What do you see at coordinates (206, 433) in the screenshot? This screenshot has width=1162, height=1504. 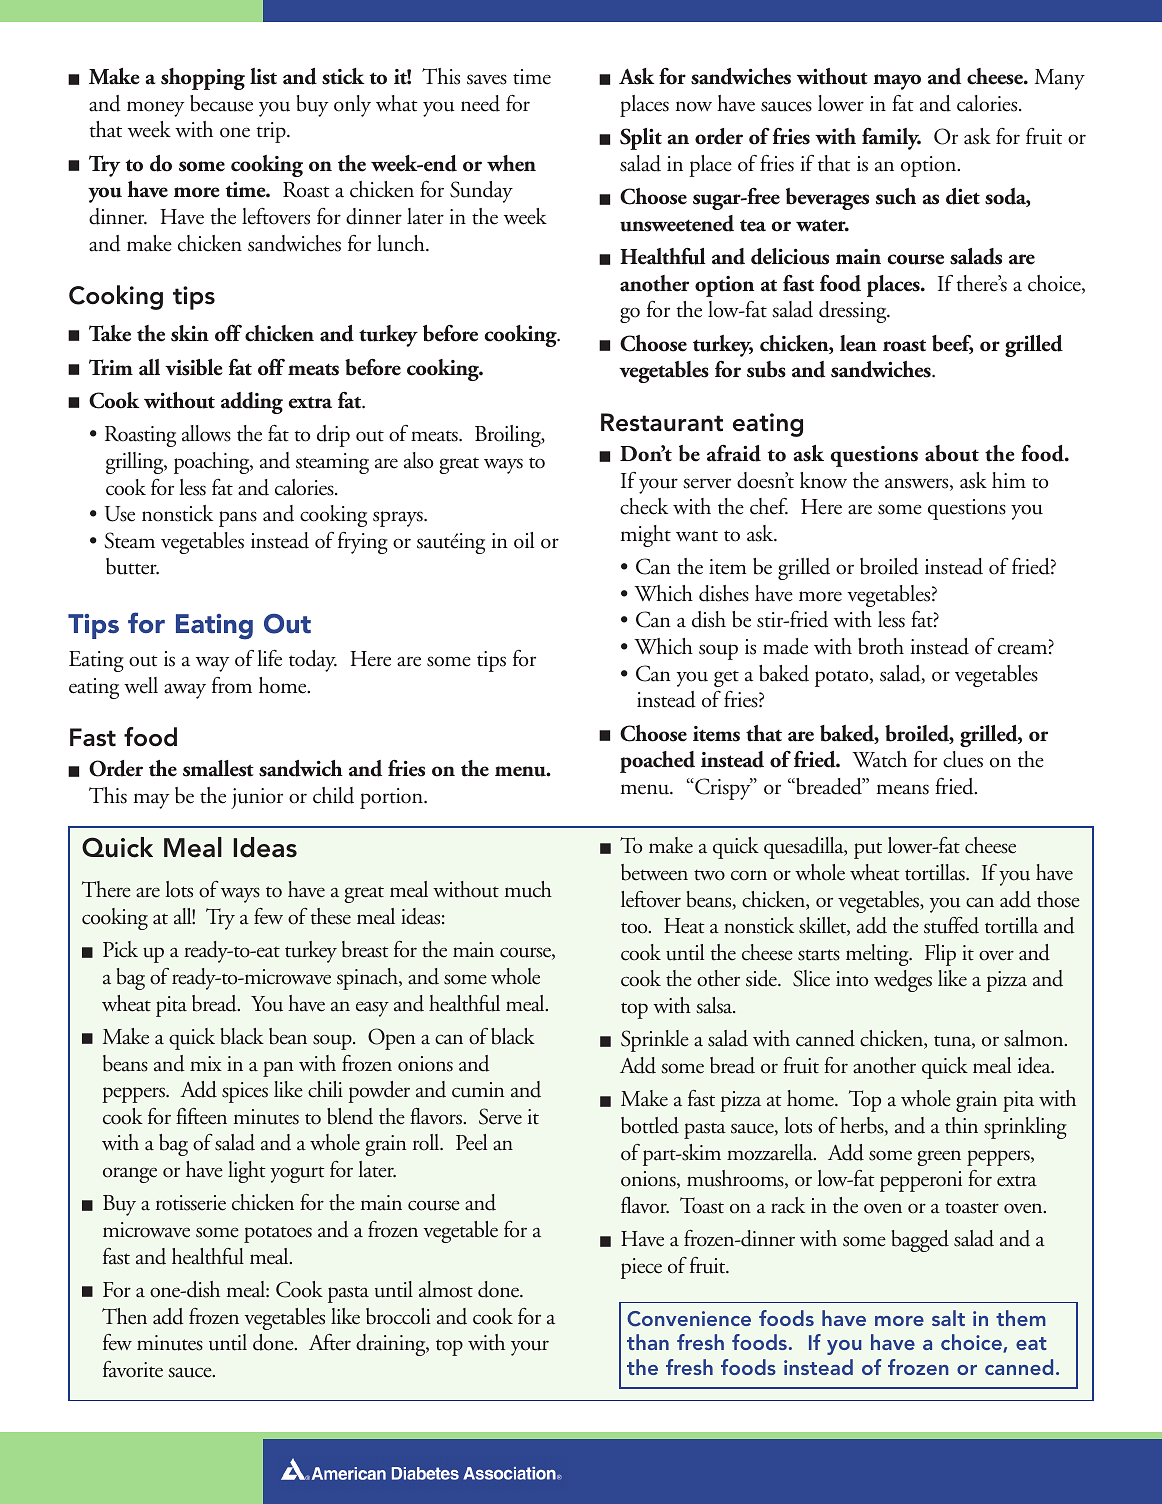 I see `allows` at bounding box center [206, 433].
